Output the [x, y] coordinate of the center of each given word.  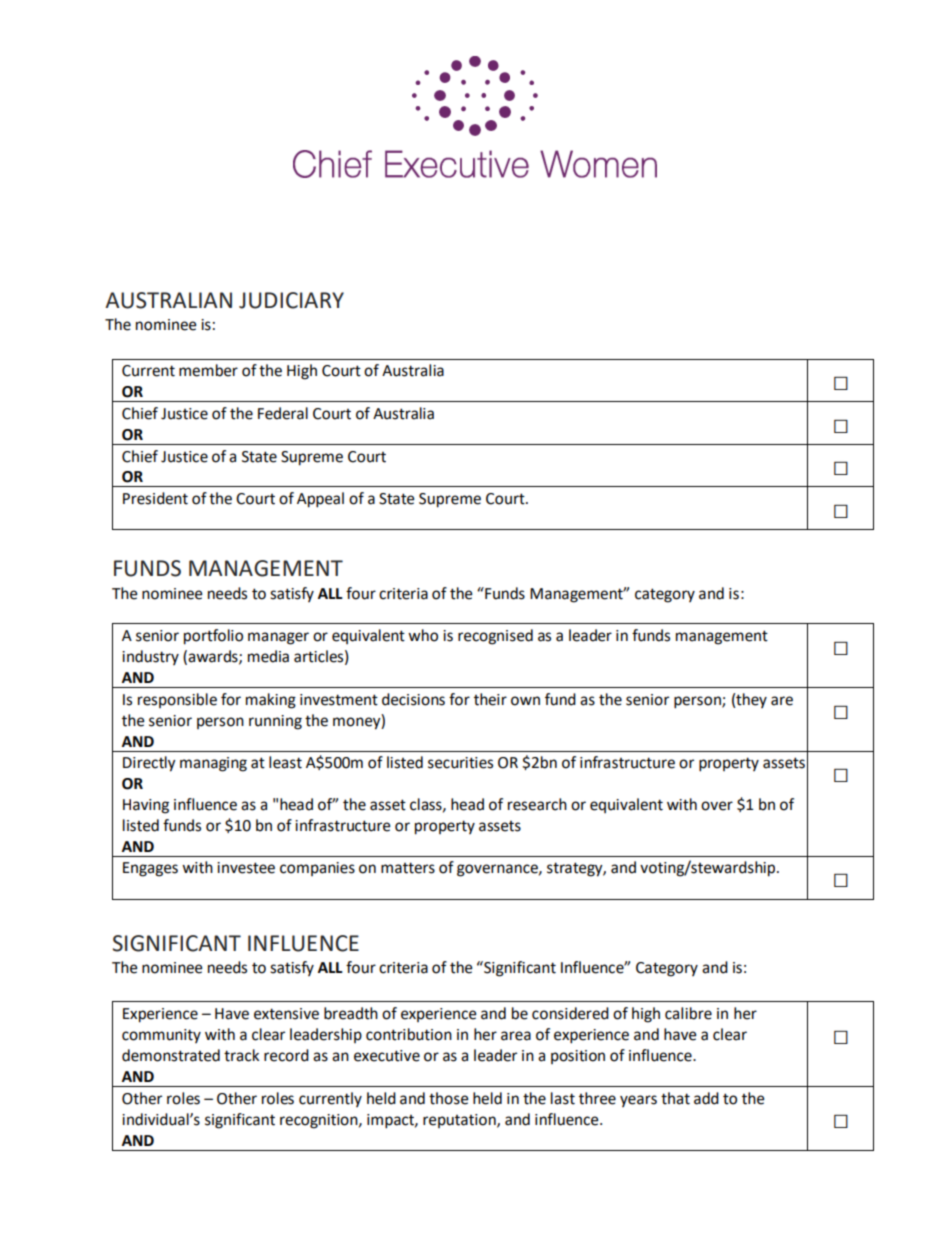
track [241, 1055]
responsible [177, 700]
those [449, 1098]
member [208, 370]
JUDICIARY [291, 300]
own [525, 701]
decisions [413, 699]
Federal [283, 413]
